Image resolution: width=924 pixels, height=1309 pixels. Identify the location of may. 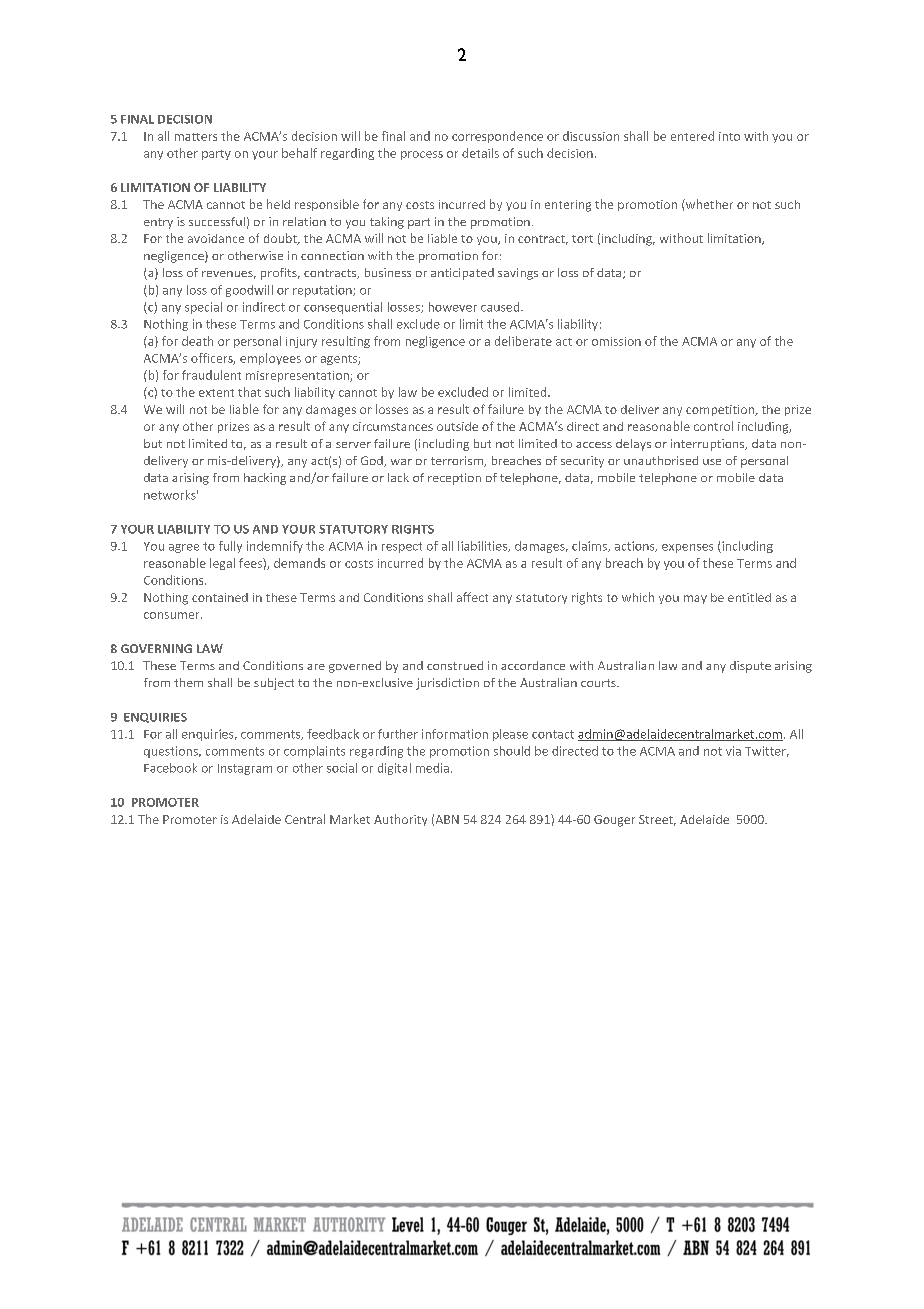
(695, 599).
